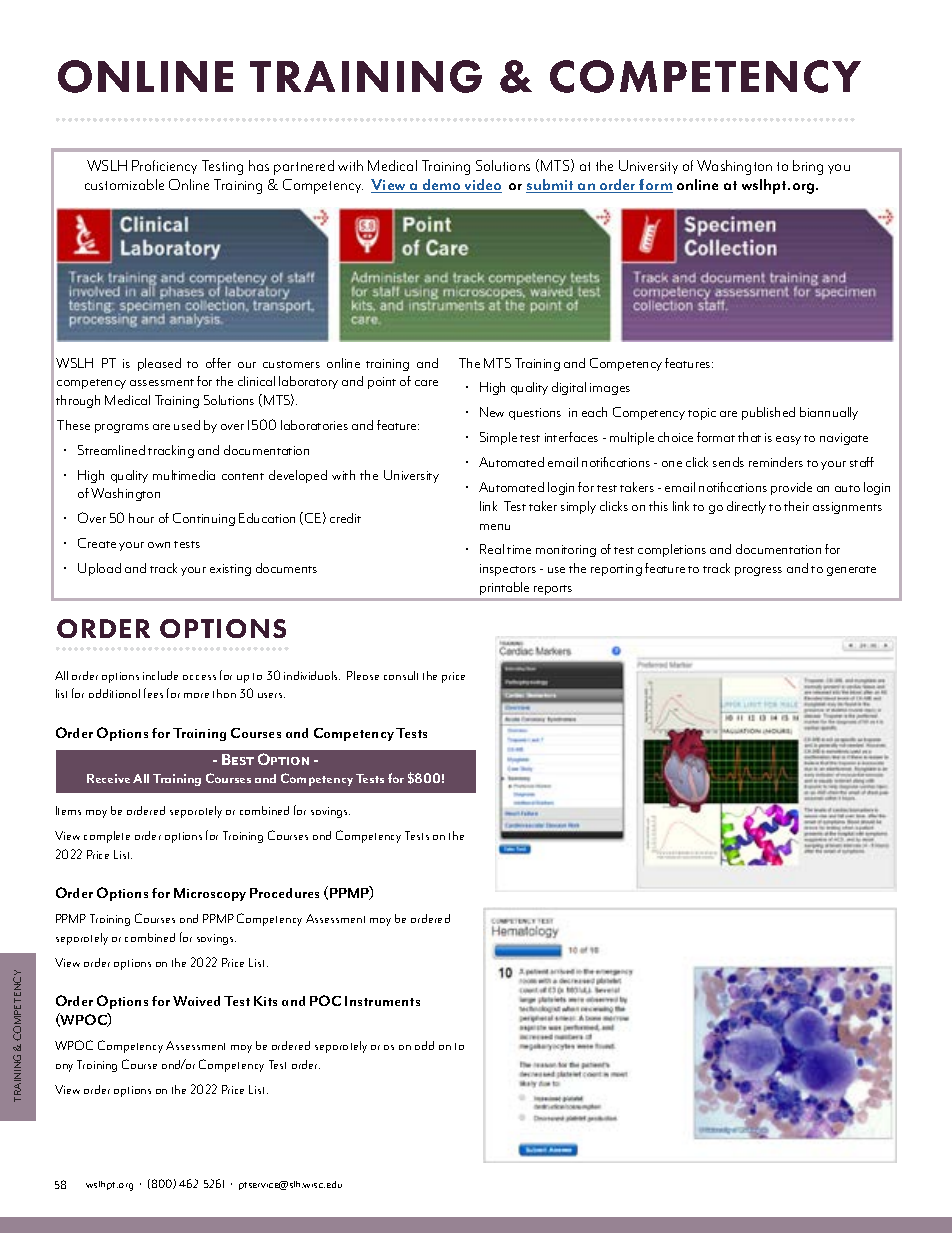 The image size is (952, 1233). What do you see at coordinates (265, 1001) in the image?
I see `Kits` at bounding box center [265, 1001].
